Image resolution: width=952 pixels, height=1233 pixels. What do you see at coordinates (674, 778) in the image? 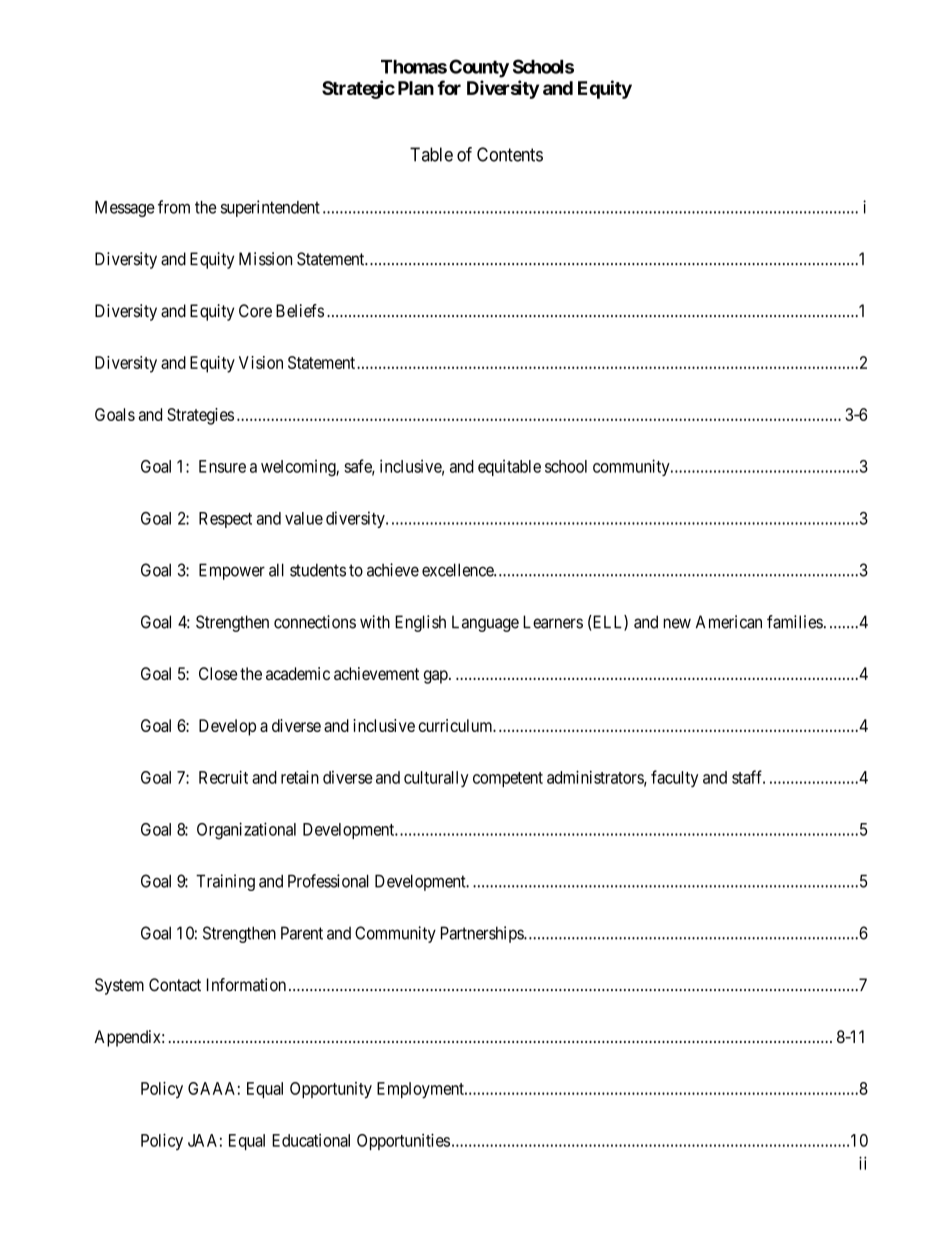
I see `faculty` at bounding box center [674, 778].
